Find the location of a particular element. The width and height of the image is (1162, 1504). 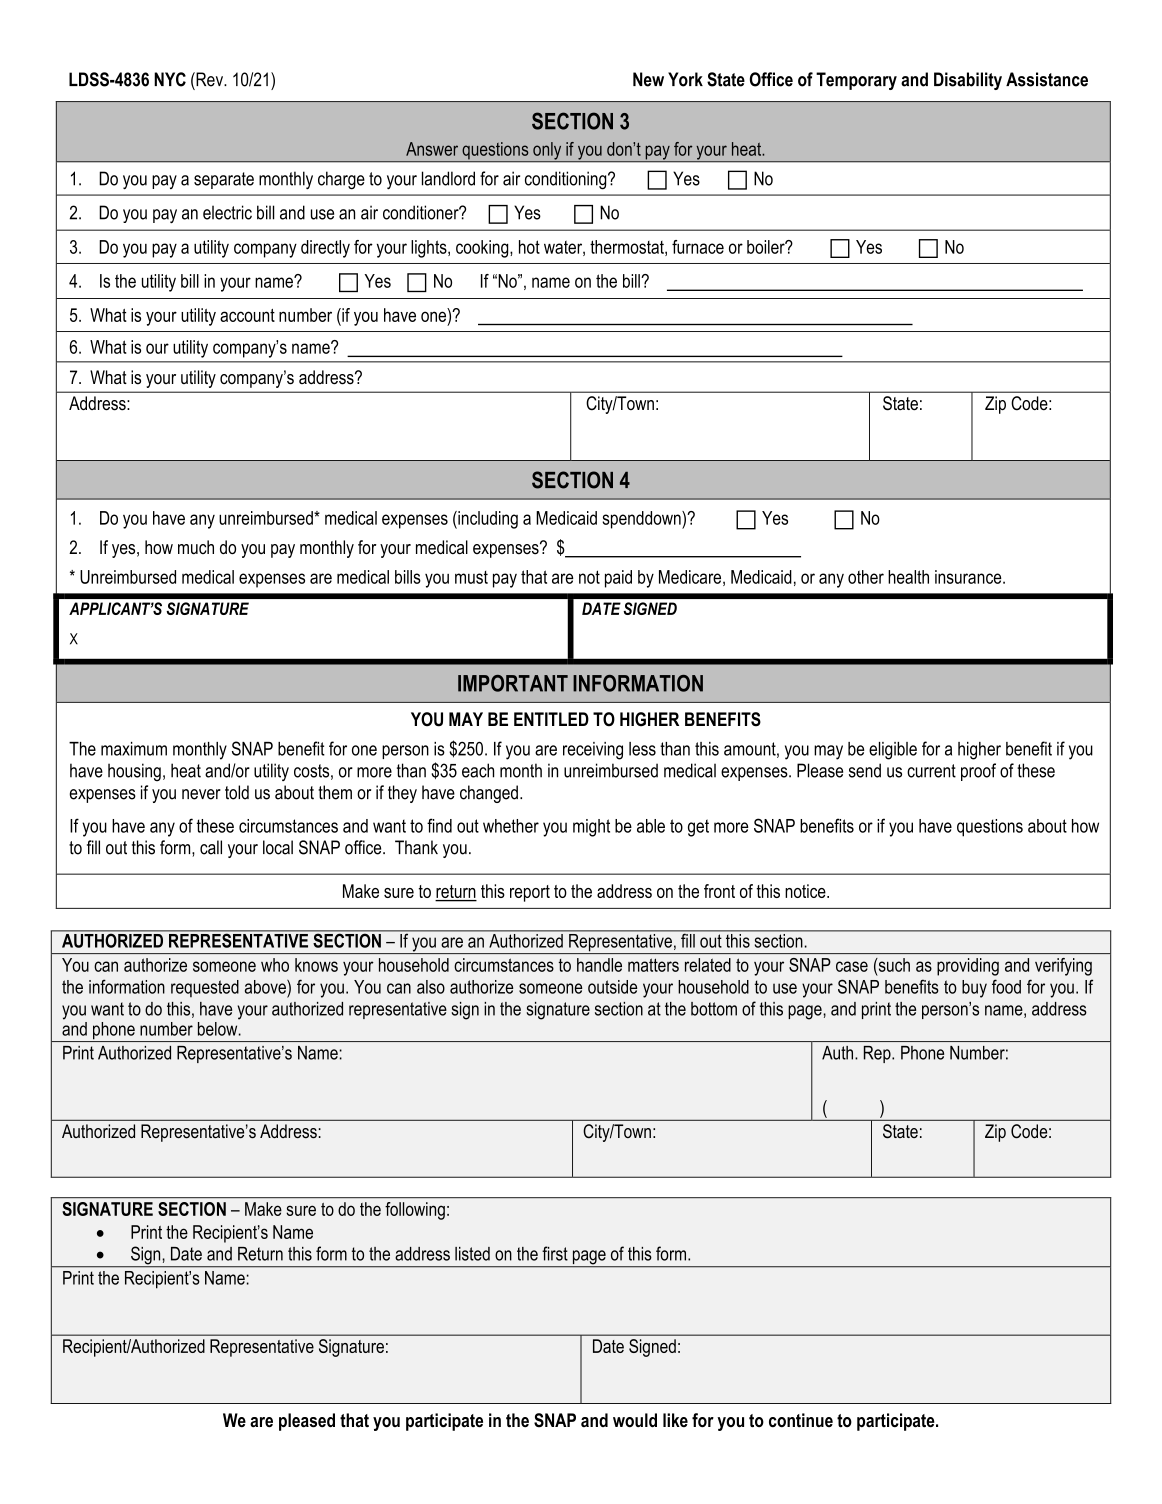

Disability is located at coordinates (968, 81).
